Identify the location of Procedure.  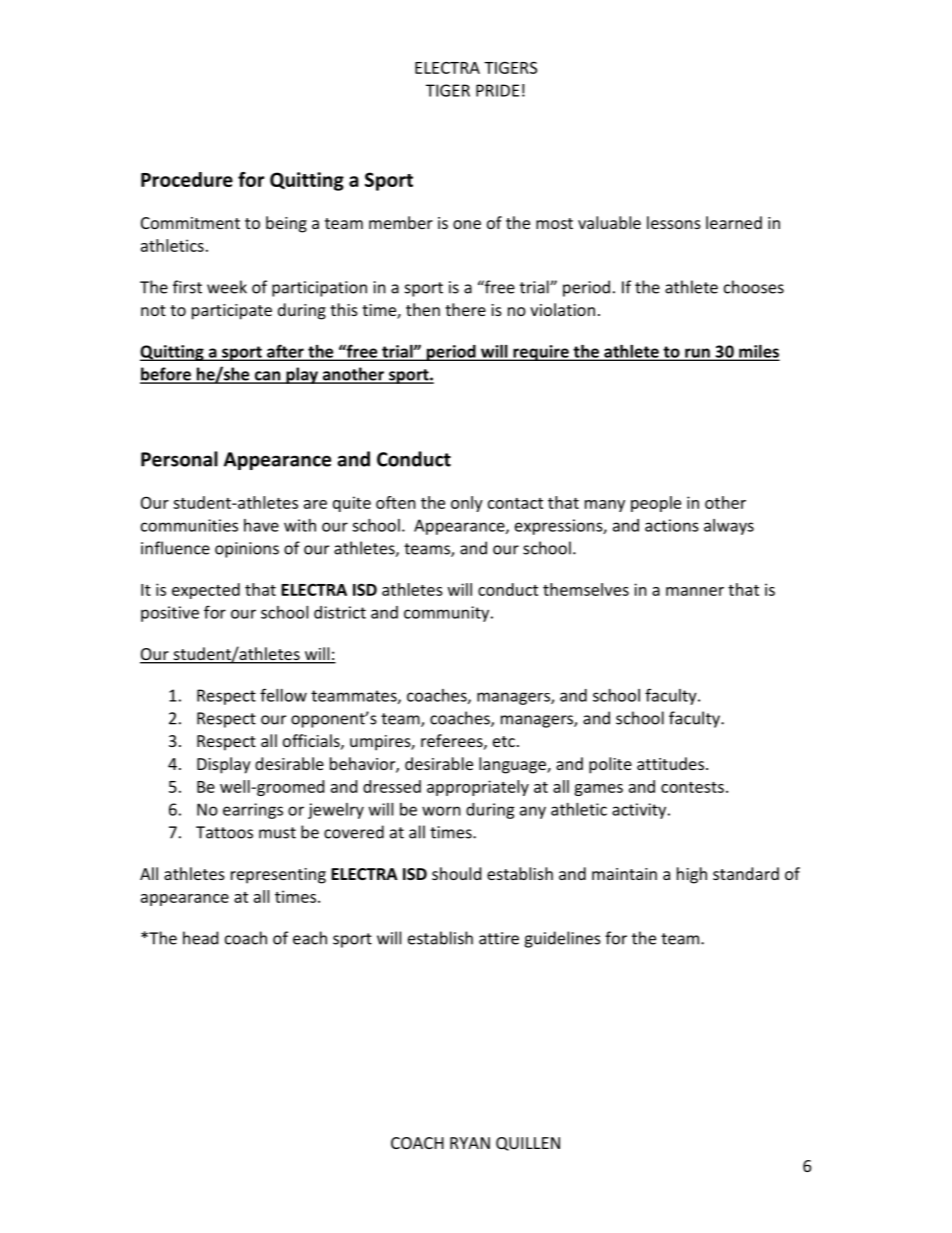
(187, 179).
